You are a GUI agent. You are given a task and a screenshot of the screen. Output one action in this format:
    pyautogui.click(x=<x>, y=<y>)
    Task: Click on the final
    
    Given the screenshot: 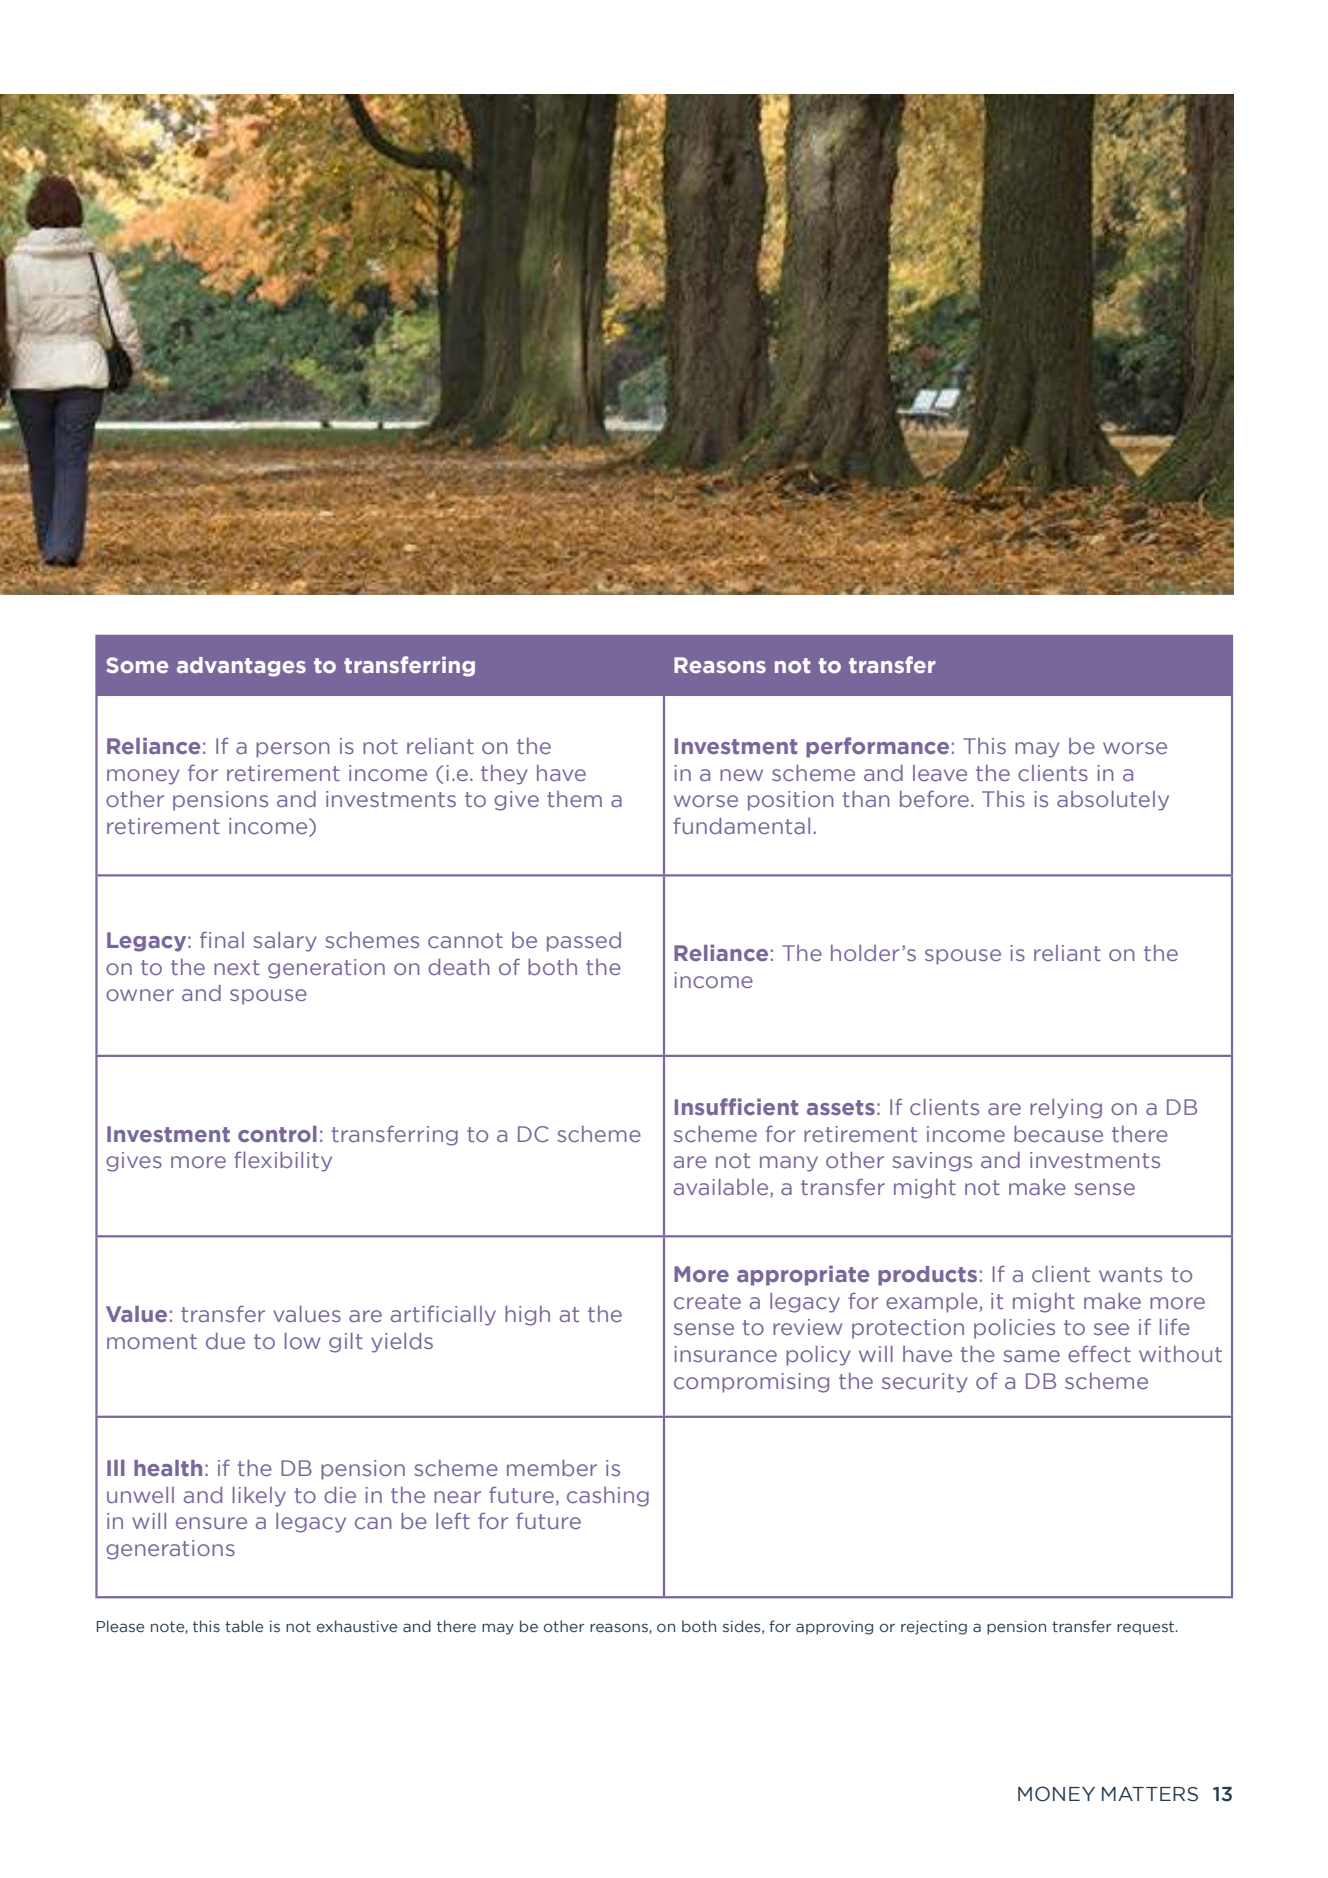 What is the action you would take?
    pyautogui.click(x=222, y=939)
